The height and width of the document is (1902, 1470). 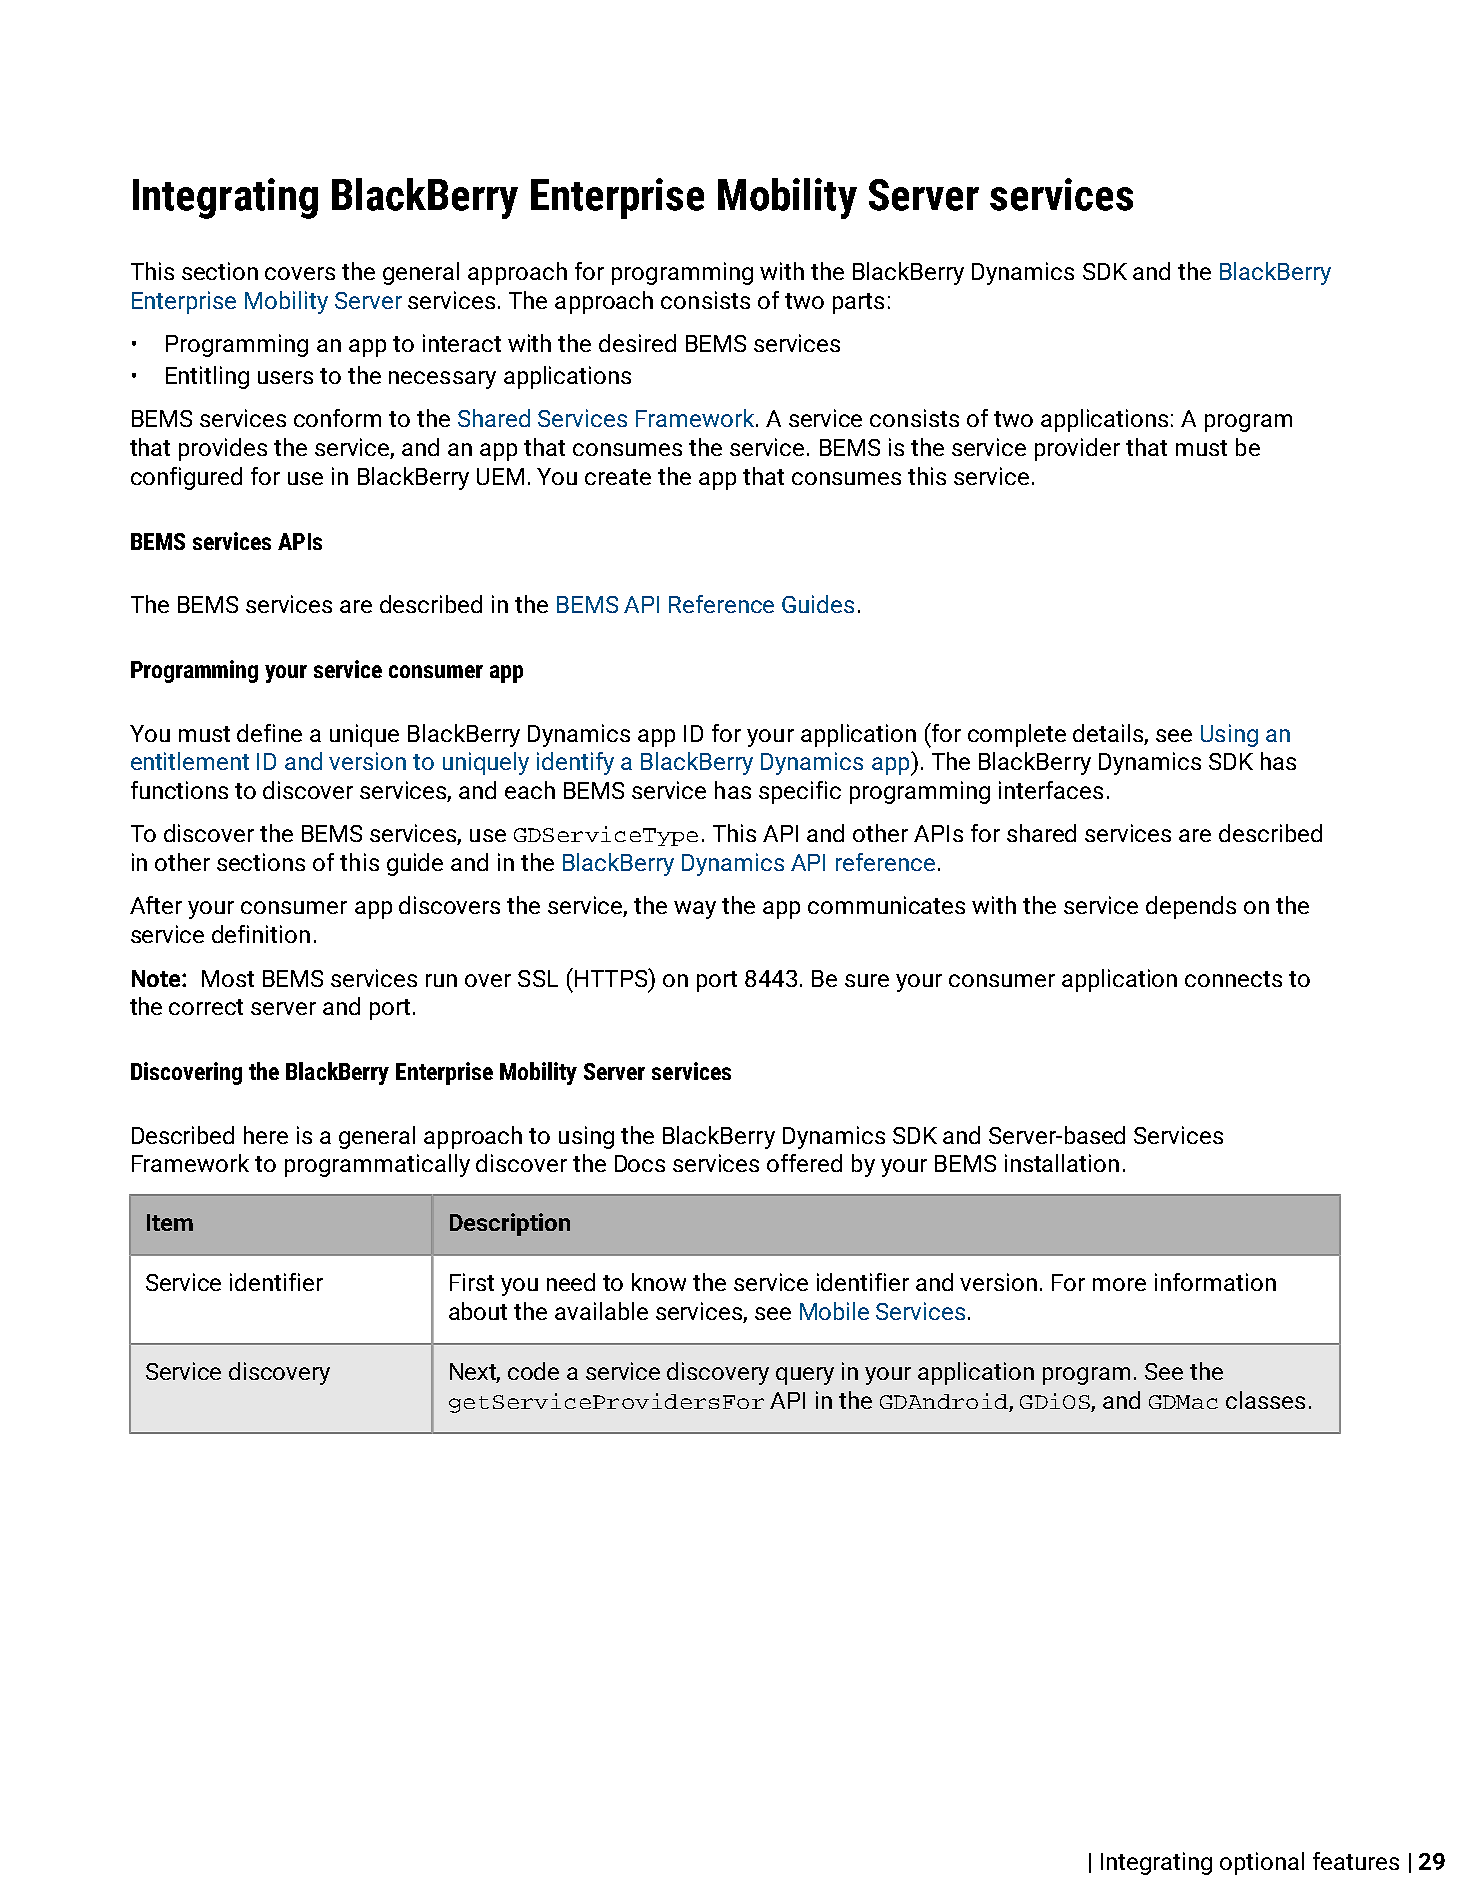 What do you see at coordinates (834, 1311) in the document?
I see `Mobile` at bounding box center [834, 1311].
